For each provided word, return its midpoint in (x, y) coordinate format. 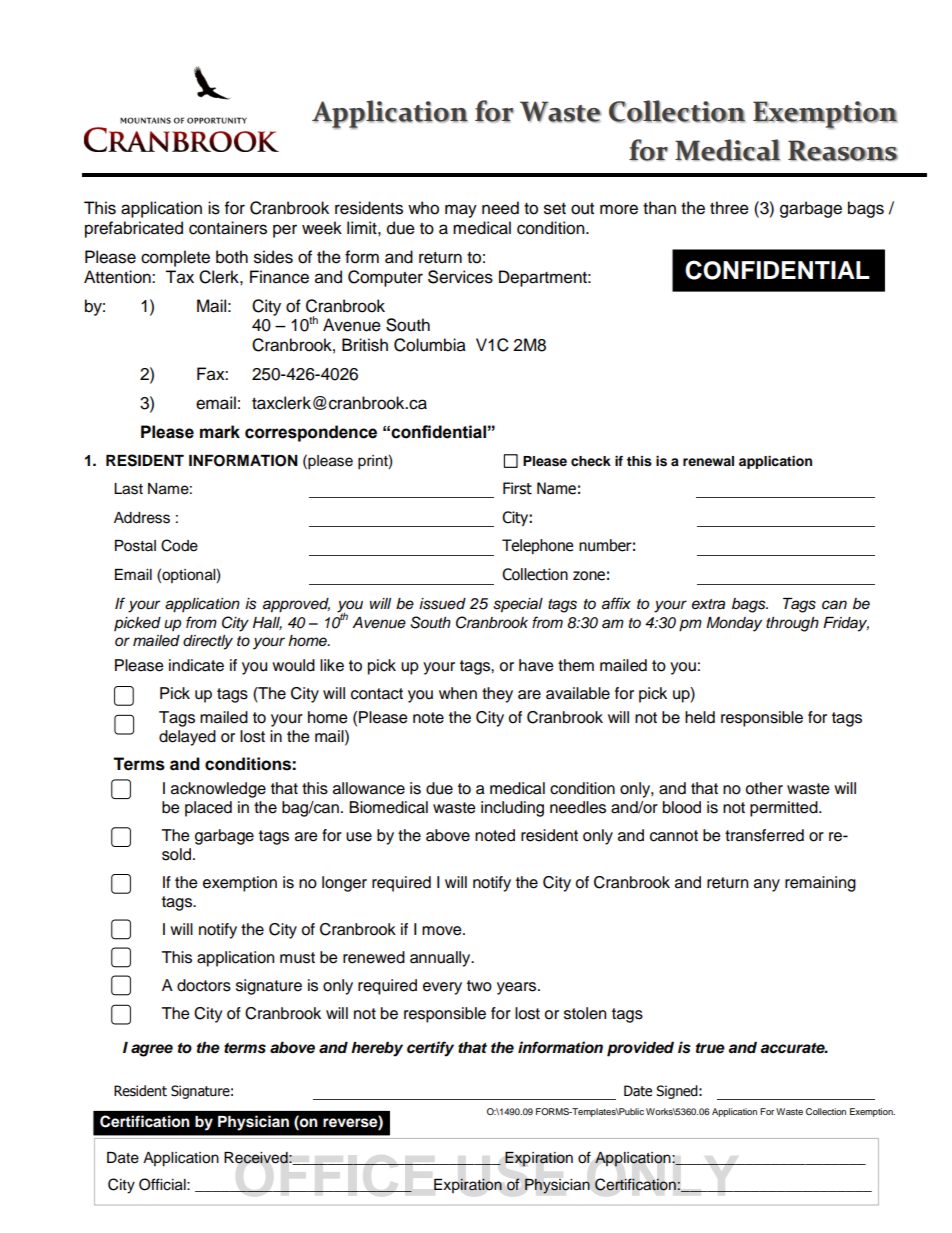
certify (430, 1049)
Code (179, 545)
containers (228, 228)
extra (708, 604)
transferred (764, 835)
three (729, 208)
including (512, 809)
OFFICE (335, 1172)
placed (208, 809)
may (461, 211)
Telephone (537, 546)
